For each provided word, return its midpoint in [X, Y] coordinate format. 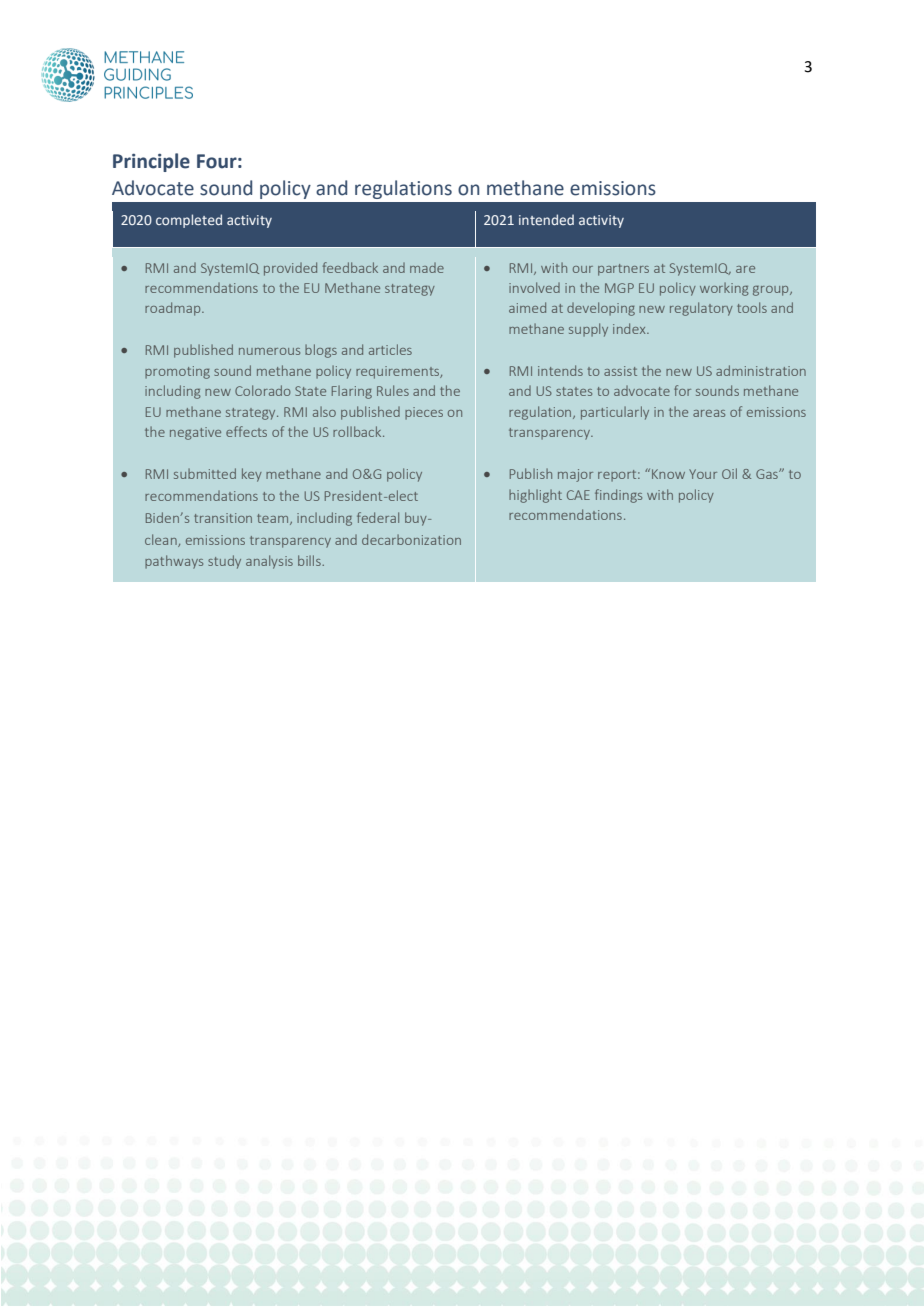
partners [623, 270]
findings [618, 496]
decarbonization [411, 539]
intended [546, 219]
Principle [151, 162]
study [224, 562]
